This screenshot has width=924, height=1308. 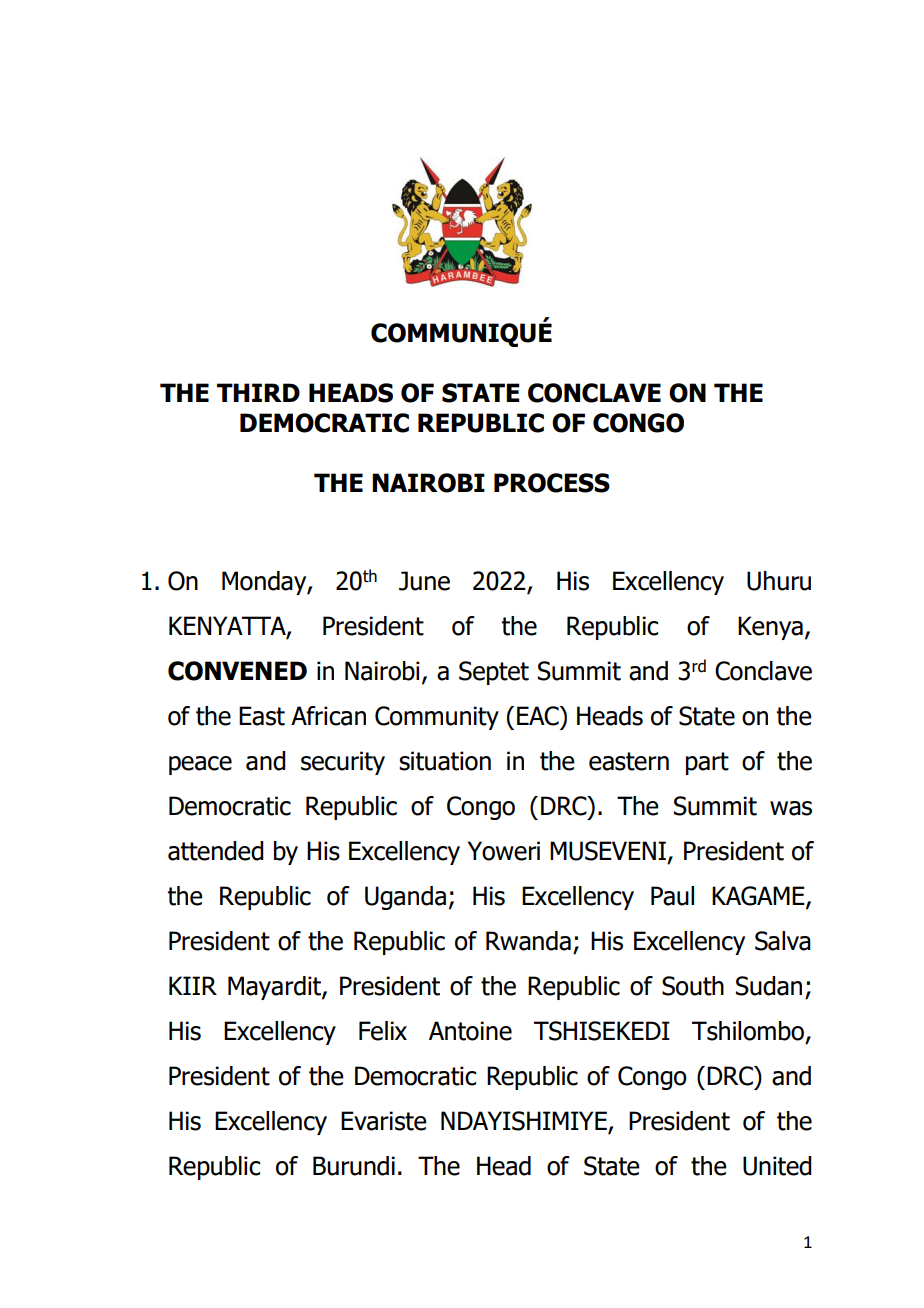 What do you see at coordinates (777, 1166) in the screenshot?
I see `United` at bounding box center [777, 1166].
